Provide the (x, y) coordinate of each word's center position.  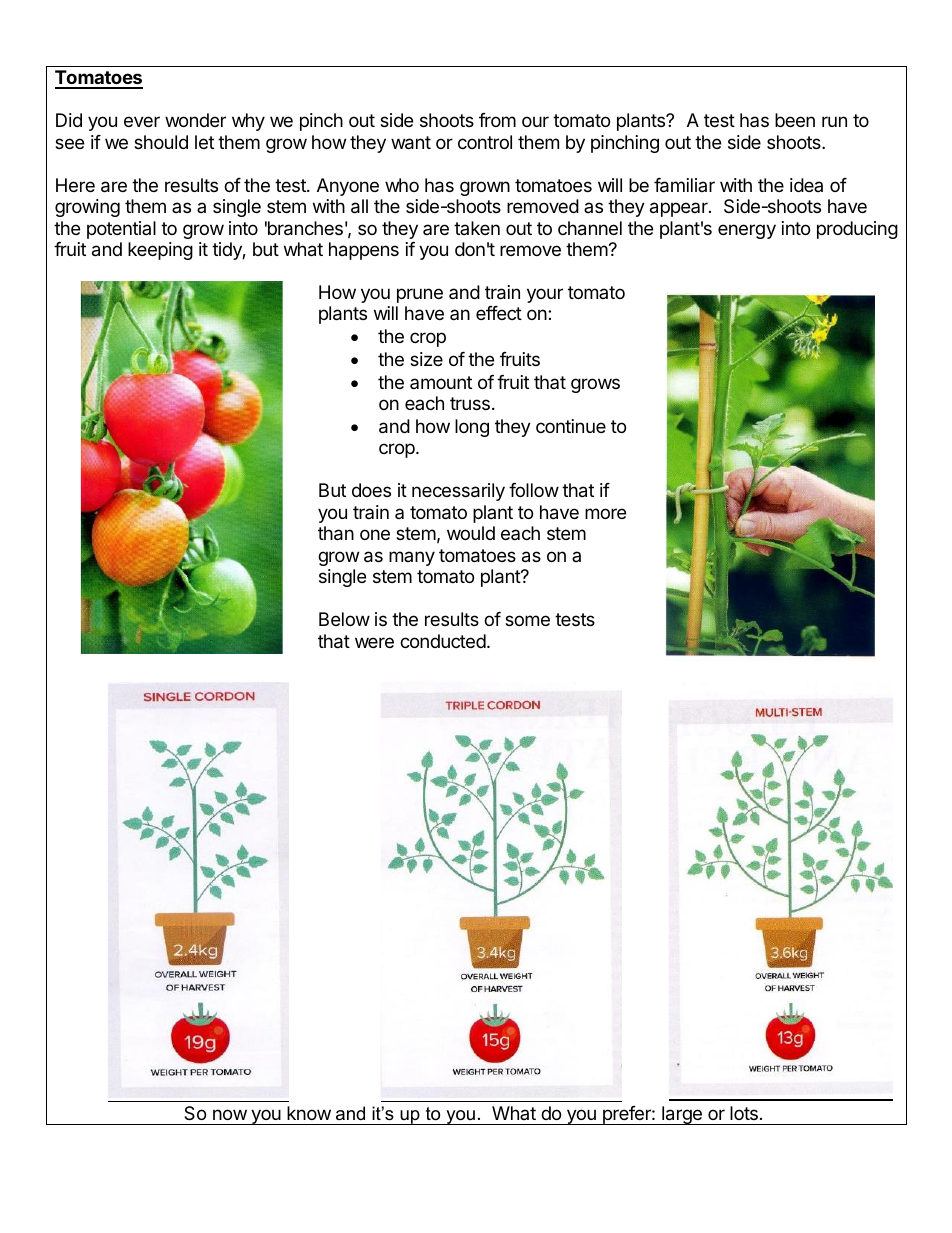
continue (571, 426)
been (795, 120)
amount (441, 382)
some (527, 620)
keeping (160, 251)
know (309, 1113)
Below (344, 619)
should (161, 142)
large (682, 1115)
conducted (443, 641)
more (605, 513)
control (485, 142)
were (374, 642)
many (412, 558)
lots (744, 1113)
